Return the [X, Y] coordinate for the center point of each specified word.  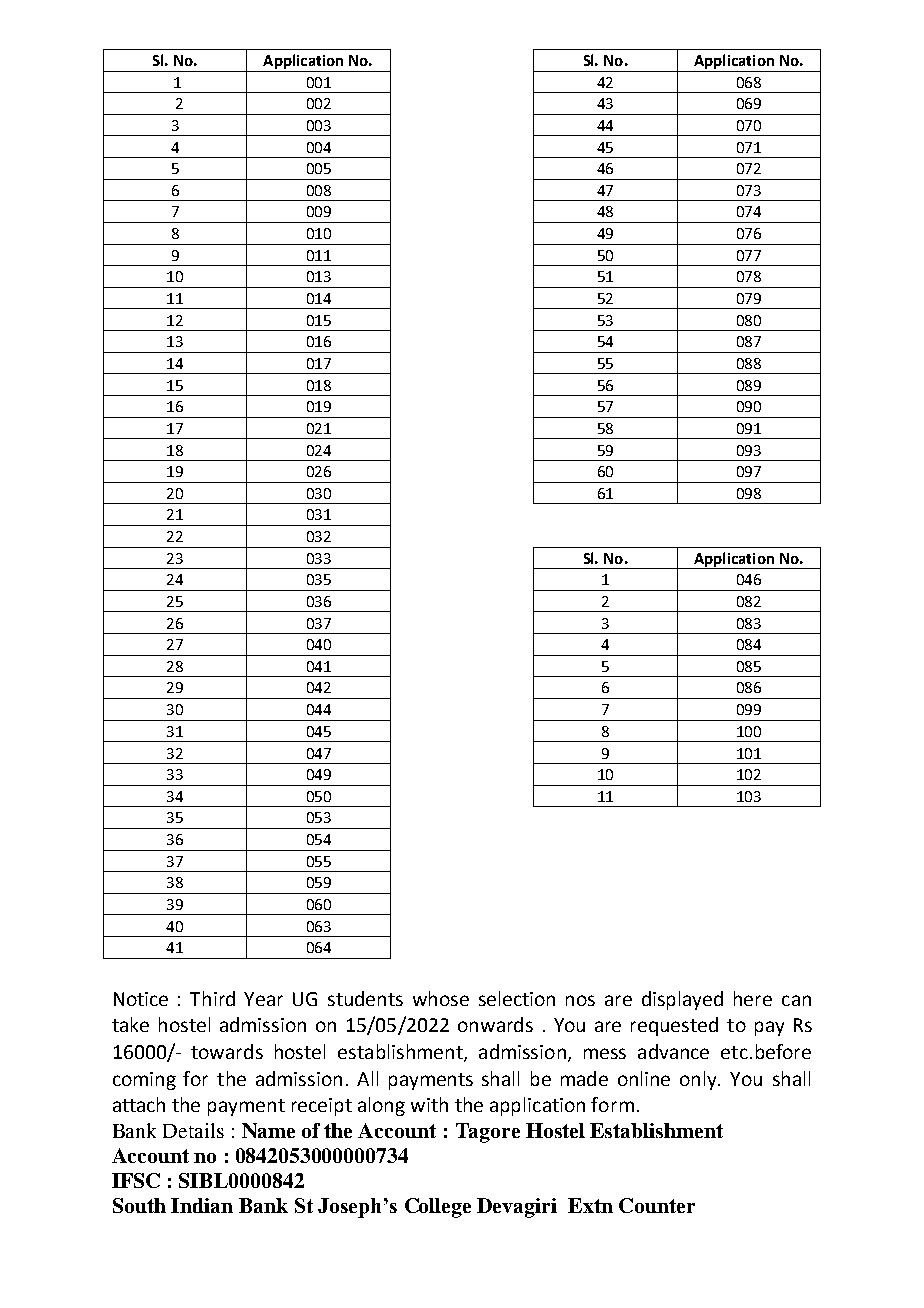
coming [144, 1081]
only [700, 1080]
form [612, 1104]
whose [441, 998]
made [584, 1078]
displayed [682, 1000]
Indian [202, 1205]
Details [193, 1130]
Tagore [488, 1133]
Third [212, 998]
